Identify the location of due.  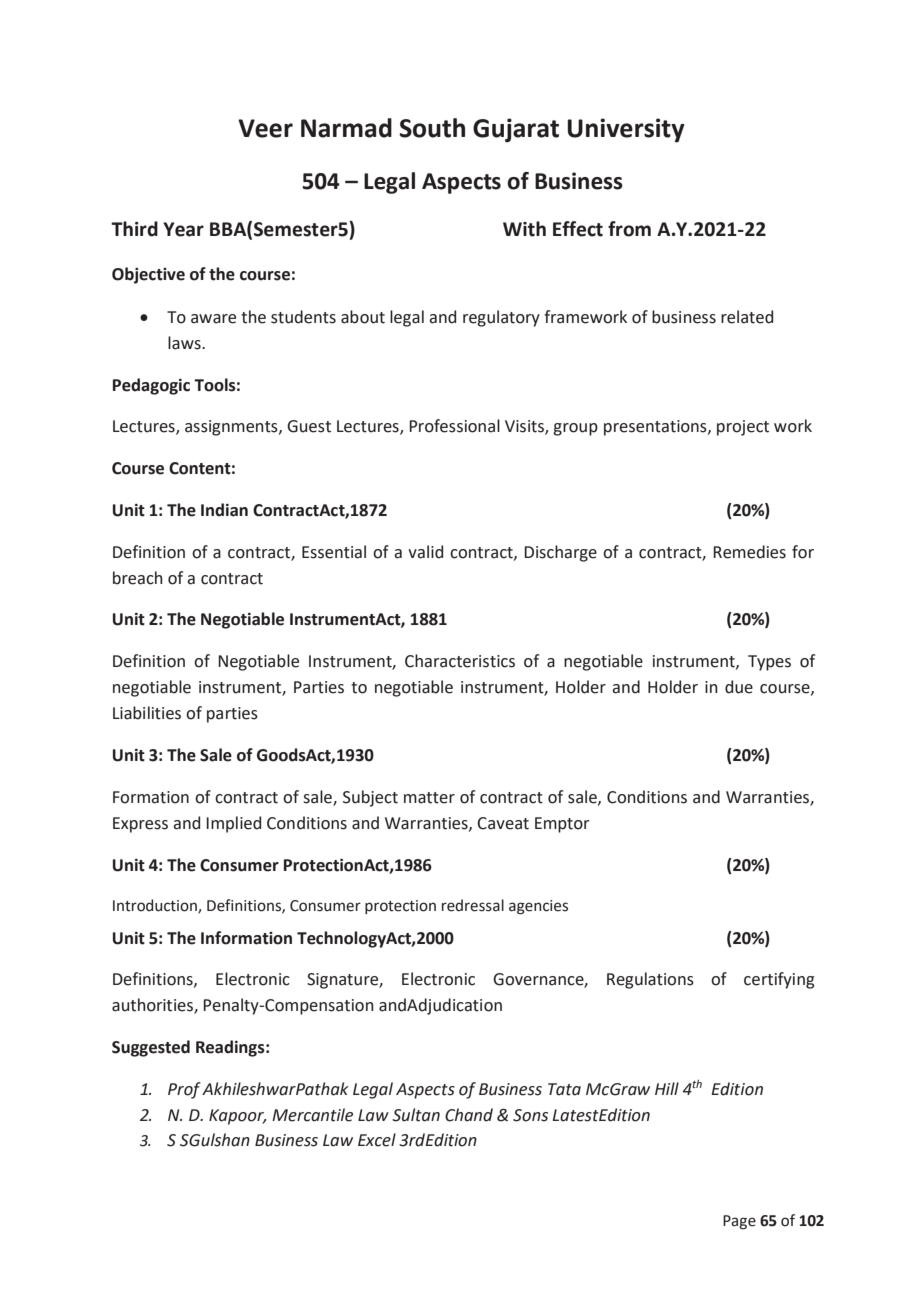
(739, 687).
